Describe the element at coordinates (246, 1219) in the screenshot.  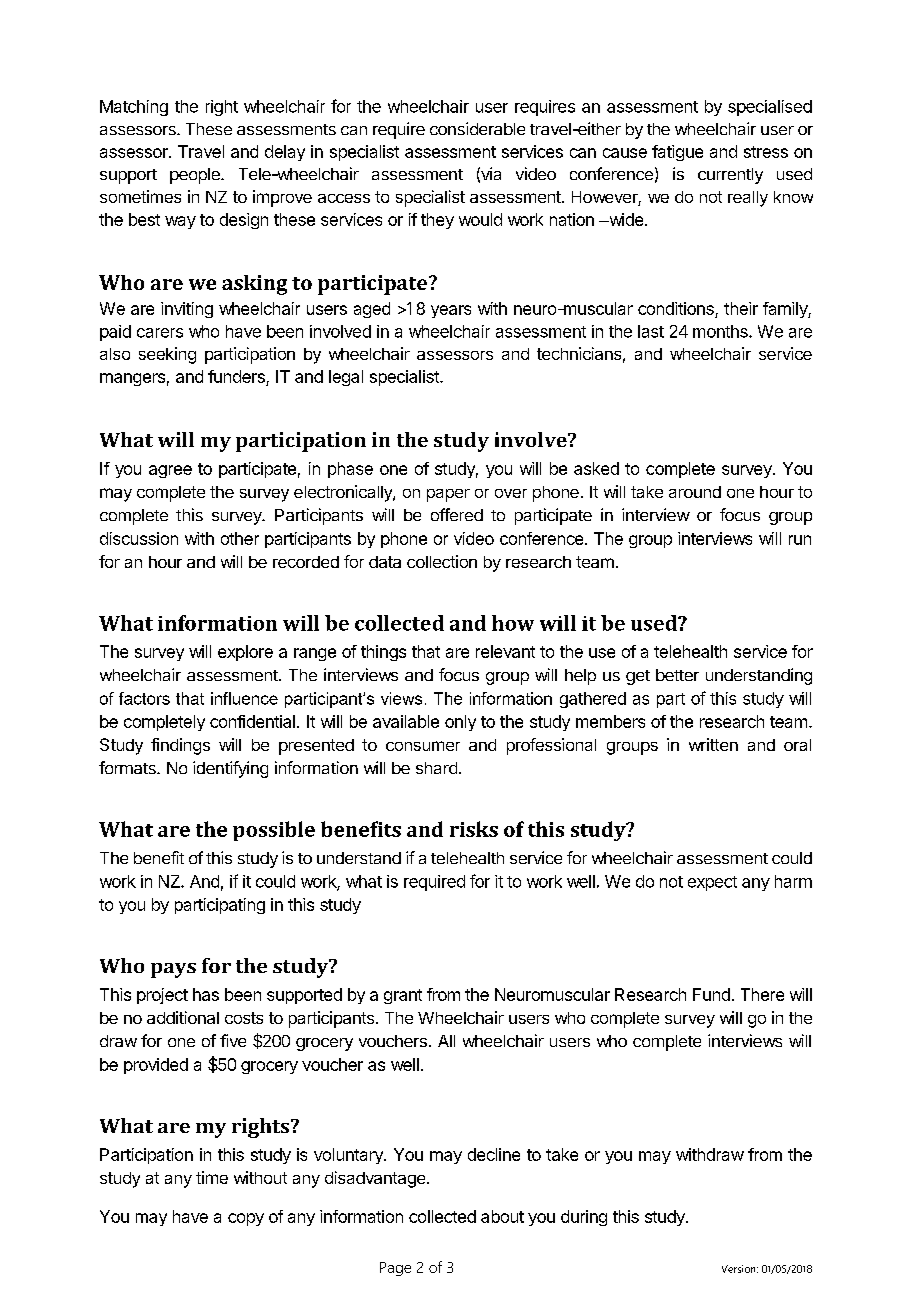
I see `copy` at that location.
